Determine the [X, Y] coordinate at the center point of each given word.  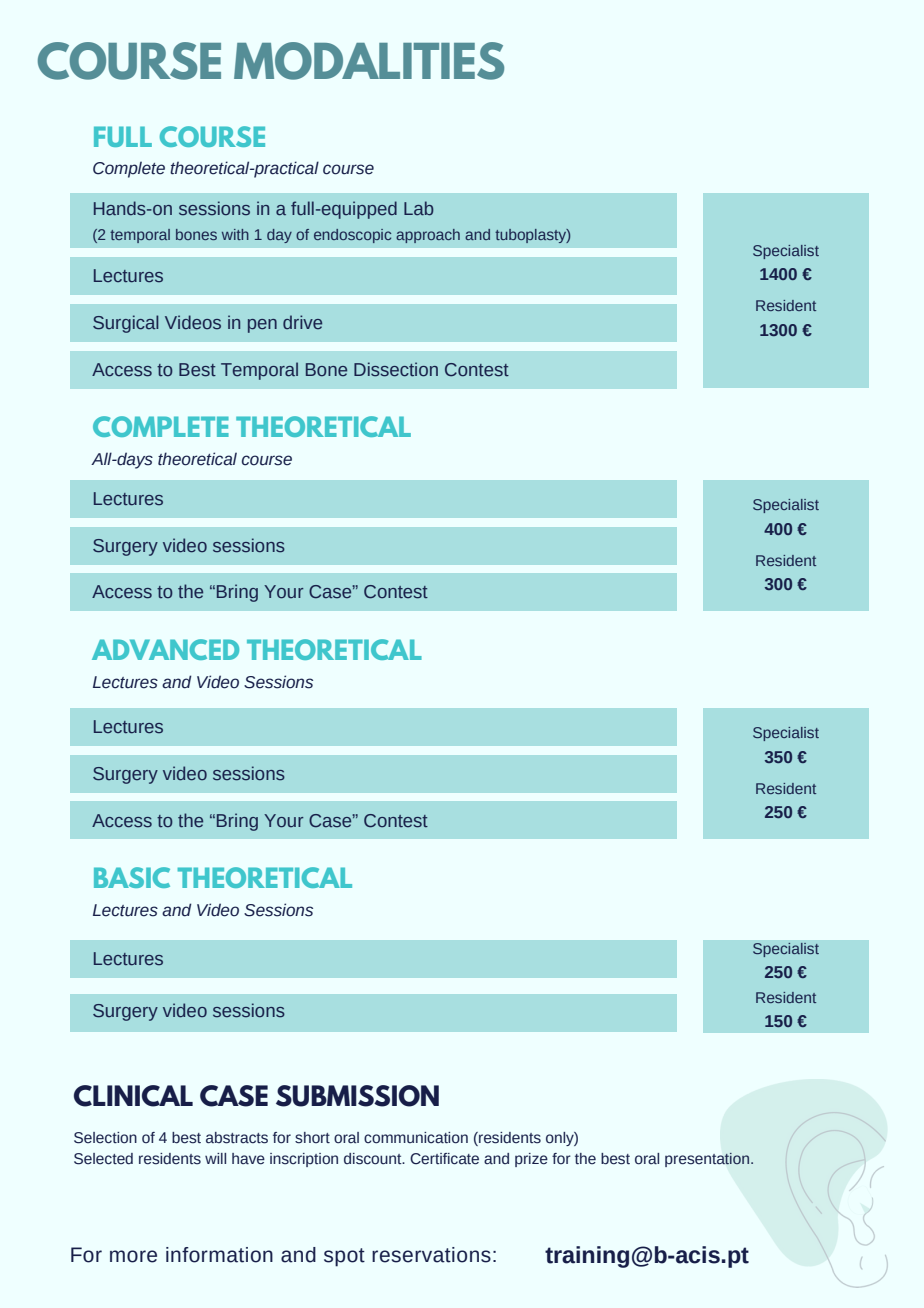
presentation [707, 1159]
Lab [419, 208]
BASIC [132, 877]
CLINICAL [133, 1096]
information [219, 1255]
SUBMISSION [357, 1096]
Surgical [126, 324]
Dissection [396, 369]
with [235, 234]
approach [428, 236]
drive [302, 322]
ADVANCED [165, 649]
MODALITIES [369, 61]
